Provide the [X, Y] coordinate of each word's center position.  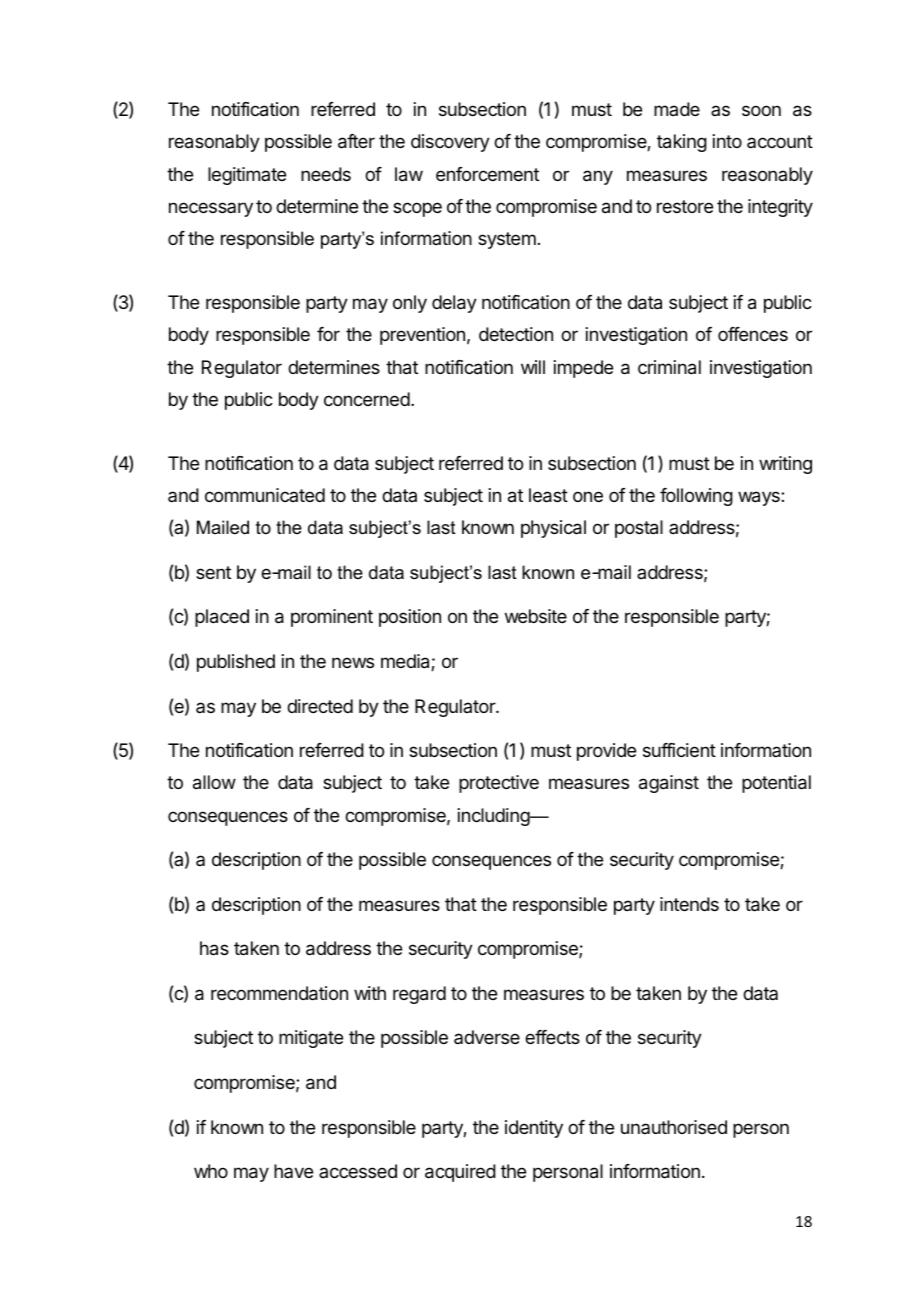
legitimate [247, 176]
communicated [265, 495]
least [548, 495]
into [727, 141]
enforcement [487, 174]
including [494, 817]
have [293, 1171]
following [696, 497]
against [669, 784]
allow [214, 782]
